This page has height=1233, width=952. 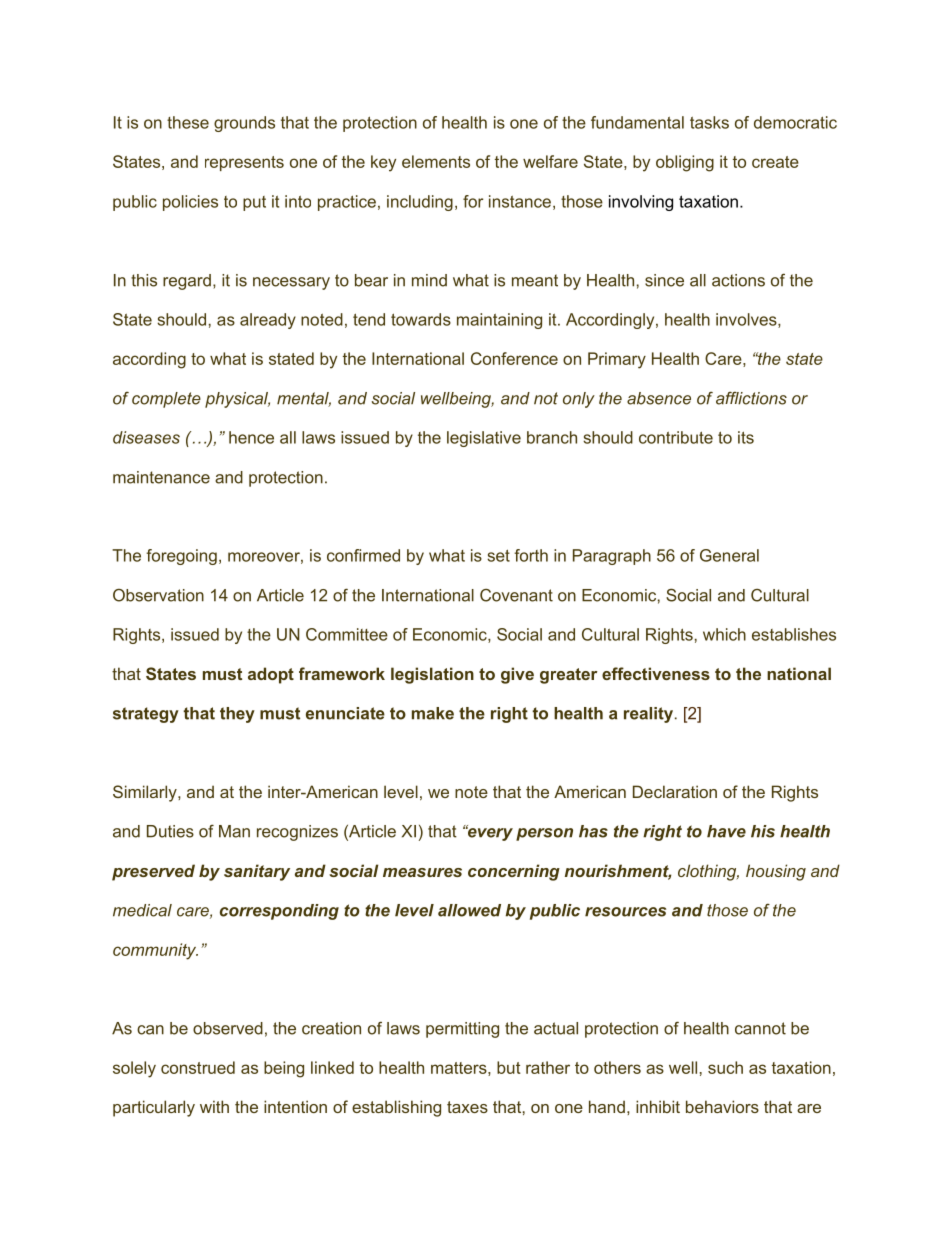 I want to click on represents, so click(x=244, y=163).
